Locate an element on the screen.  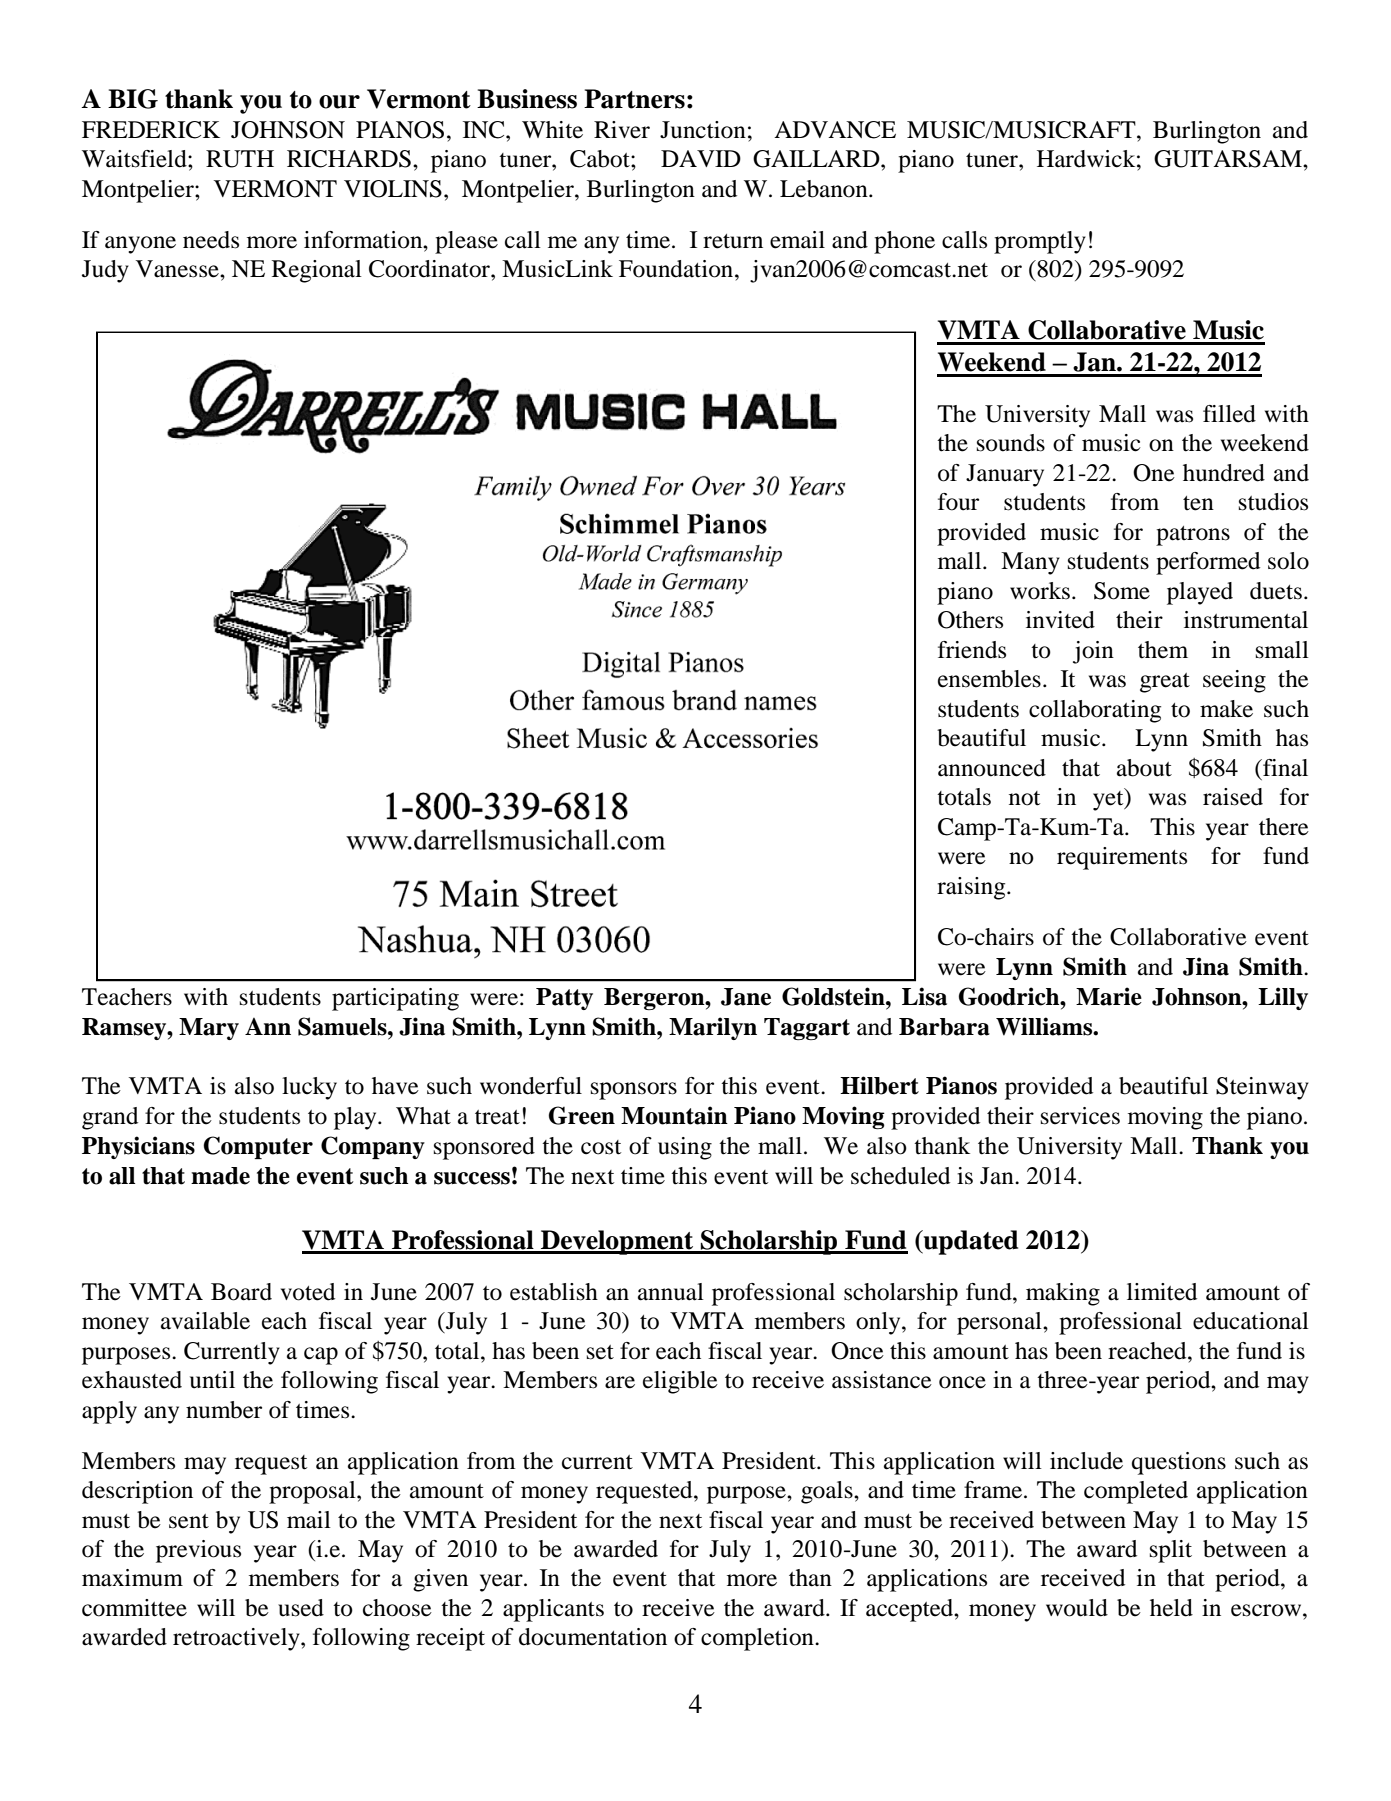
promptly is located at coordinates (1040, 242).
